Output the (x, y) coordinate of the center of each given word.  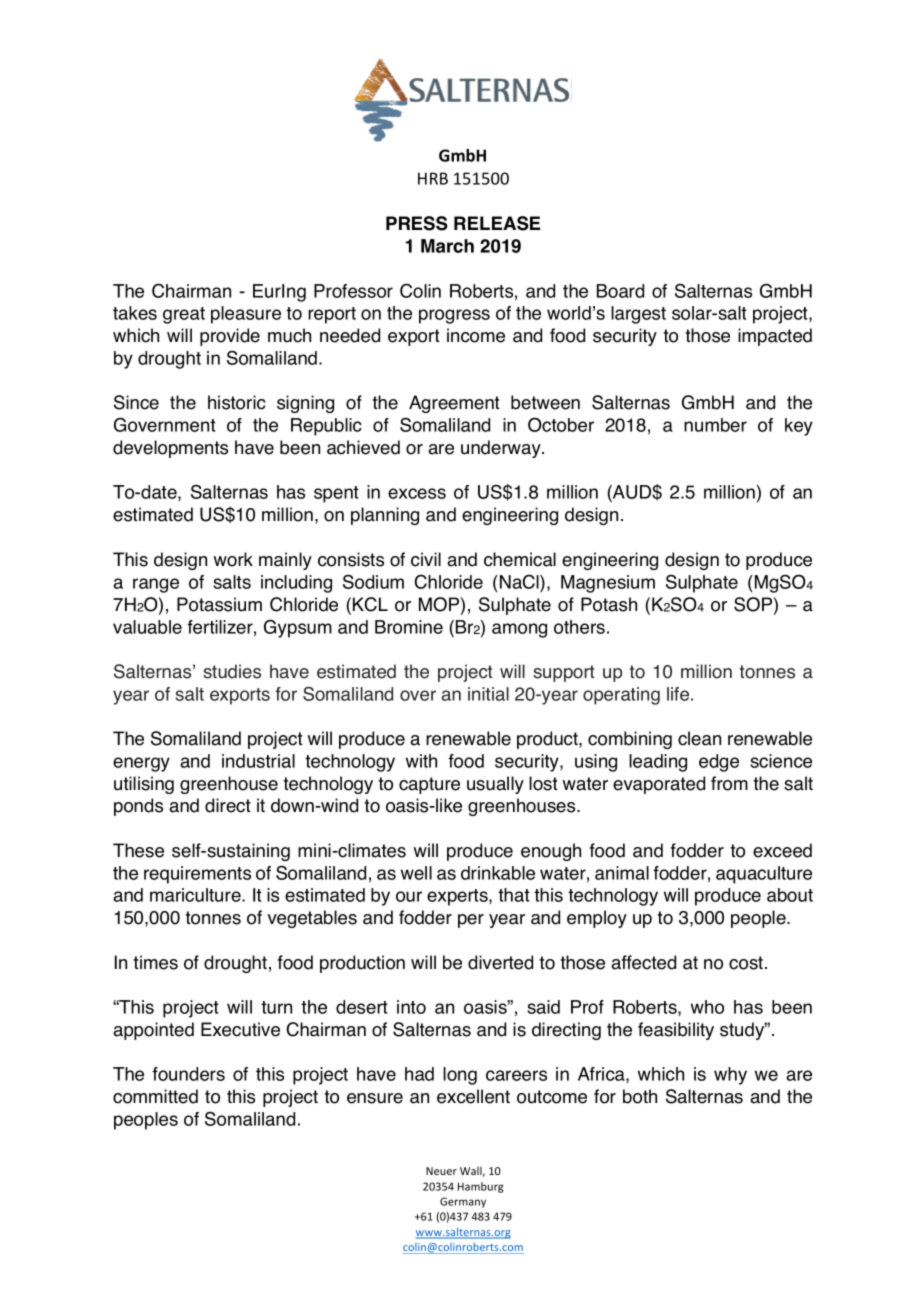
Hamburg (480, 1187)
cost (747, 963)
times (155, 962)
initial (488, 694)
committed (155, 1096)
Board (620, 291)
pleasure (246, 315)
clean (699, 738)
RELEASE (497, 223)
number (715, 425)
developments (170, 449)
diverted (500, 962)
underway (502, 449)
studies (232, 671)
